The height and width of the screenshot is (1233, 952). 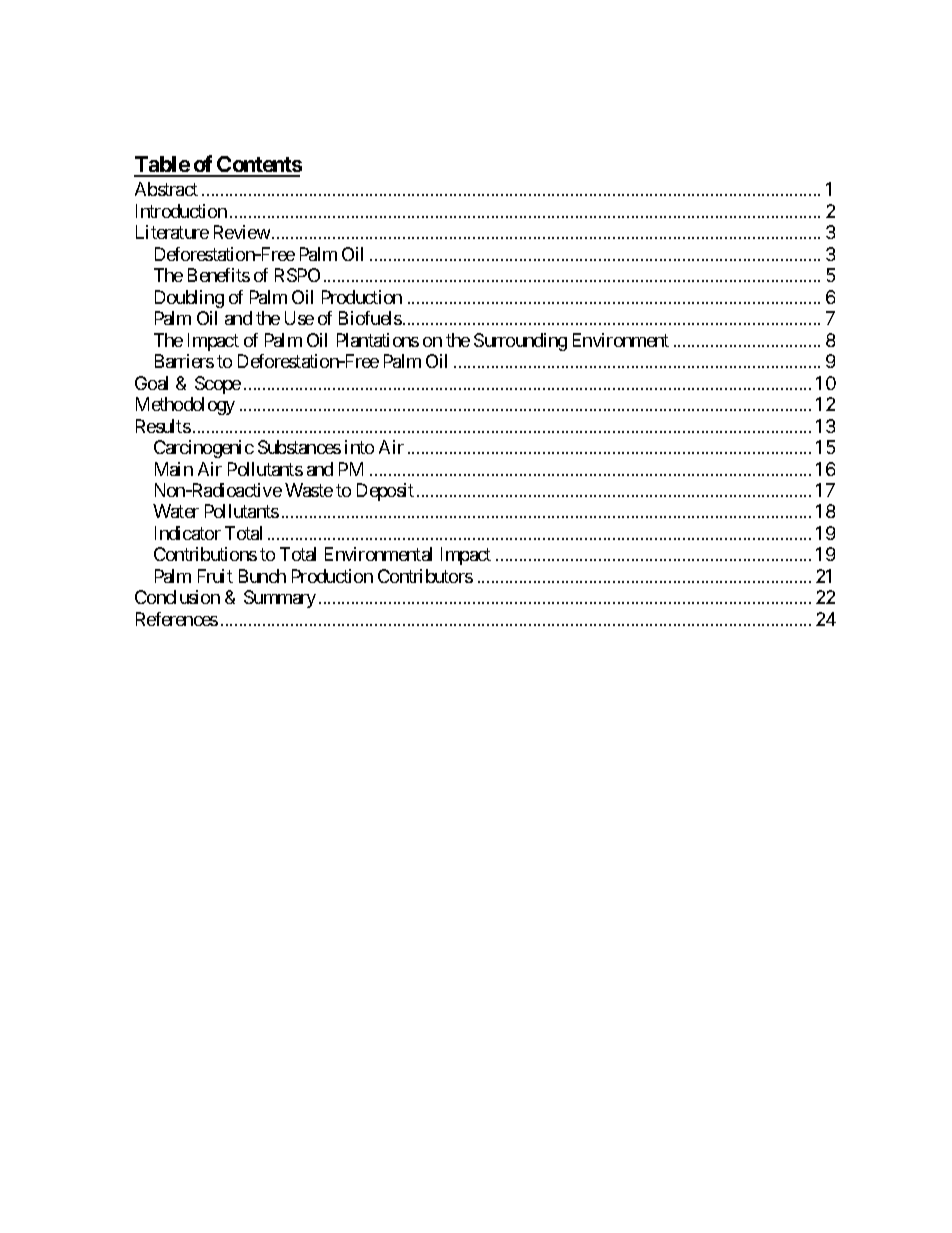 What do you see at coordinates (166, 189) in the screenshot?
I see `Abstract` at bounding box center [166, 189].
